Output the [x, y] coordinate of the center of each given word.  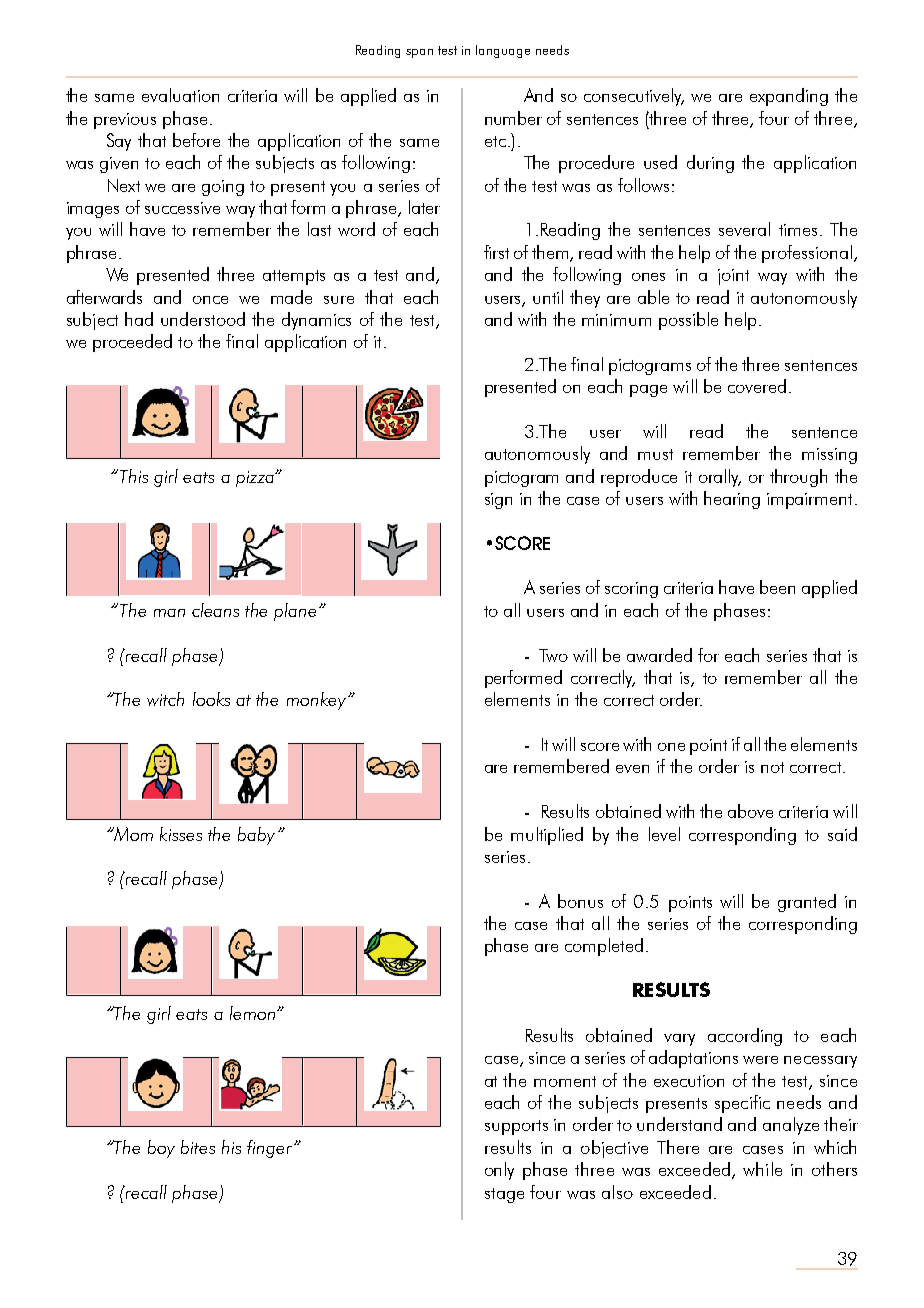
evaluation [180, 95]
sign [498, 501]
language [503, 51]
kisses [181, 834]
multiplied [547, 836]
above [750, 811]
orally [720, 478]
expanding [789, 97]
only [499, 1171]
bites [198, 1147]
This [134, 476]
